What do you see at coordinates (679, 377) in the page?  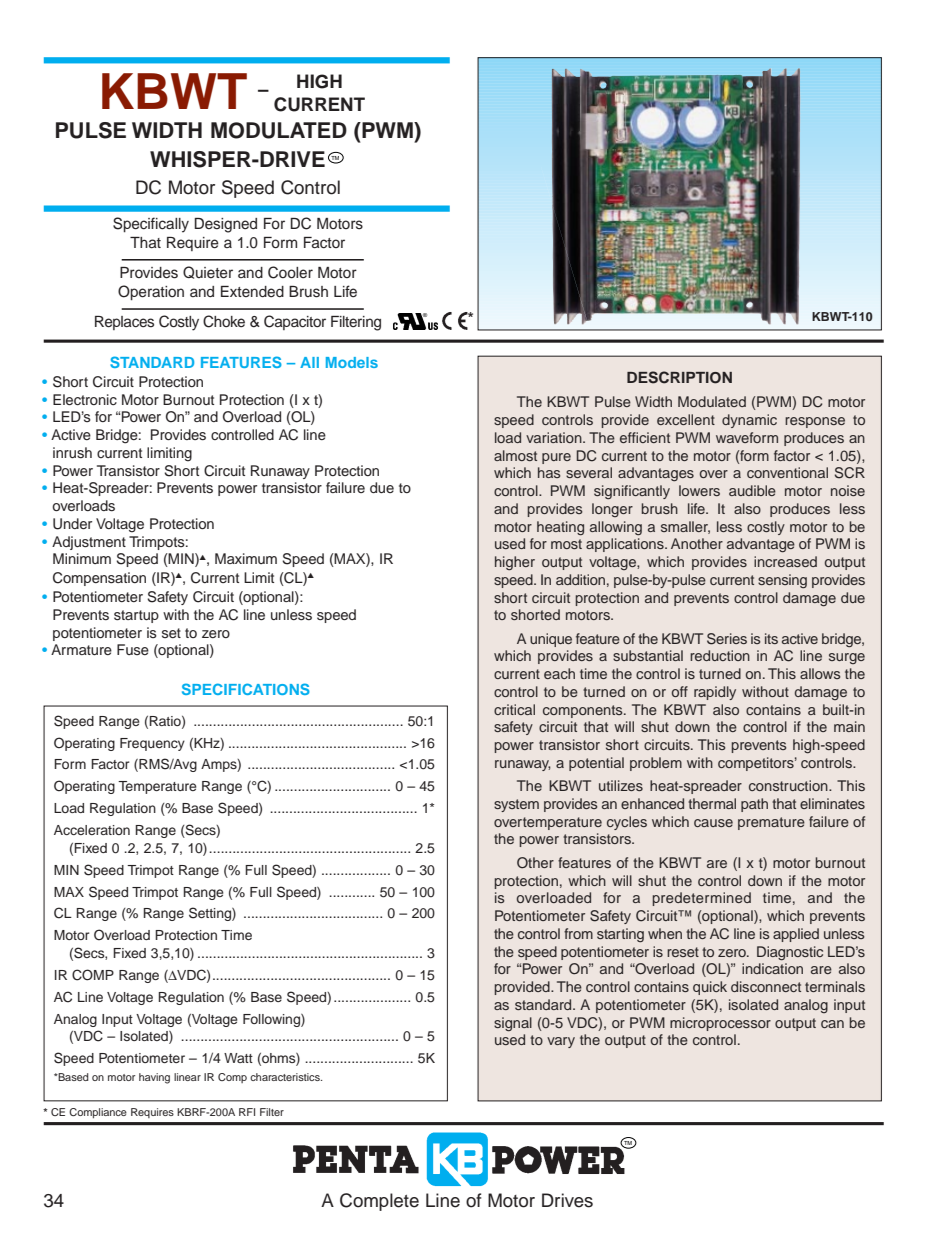 I see `DESCRIPTION` at bounding box center [679, 377].
